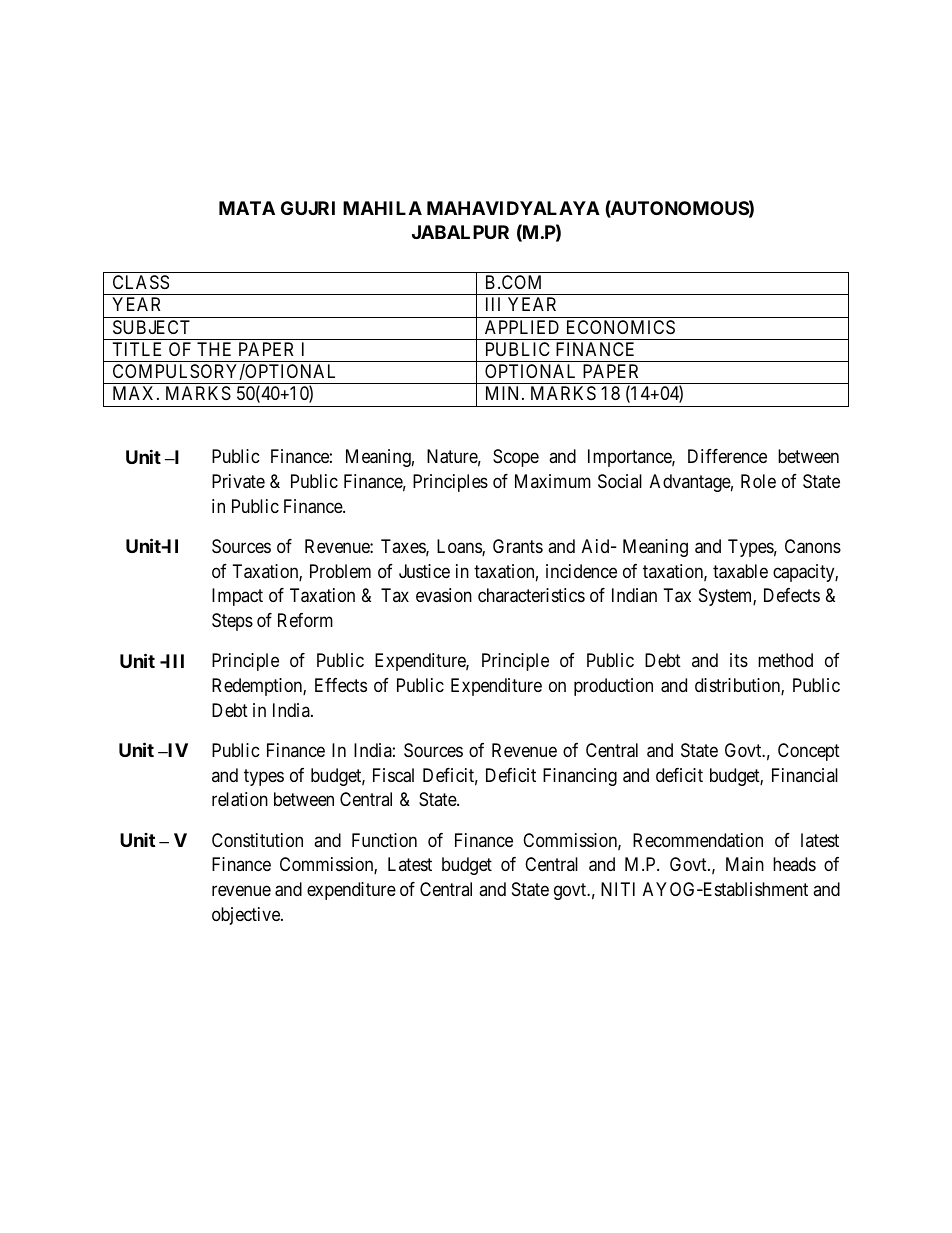 This document has width=952, height=1233. I want to click on Private, so click(238, 481).
